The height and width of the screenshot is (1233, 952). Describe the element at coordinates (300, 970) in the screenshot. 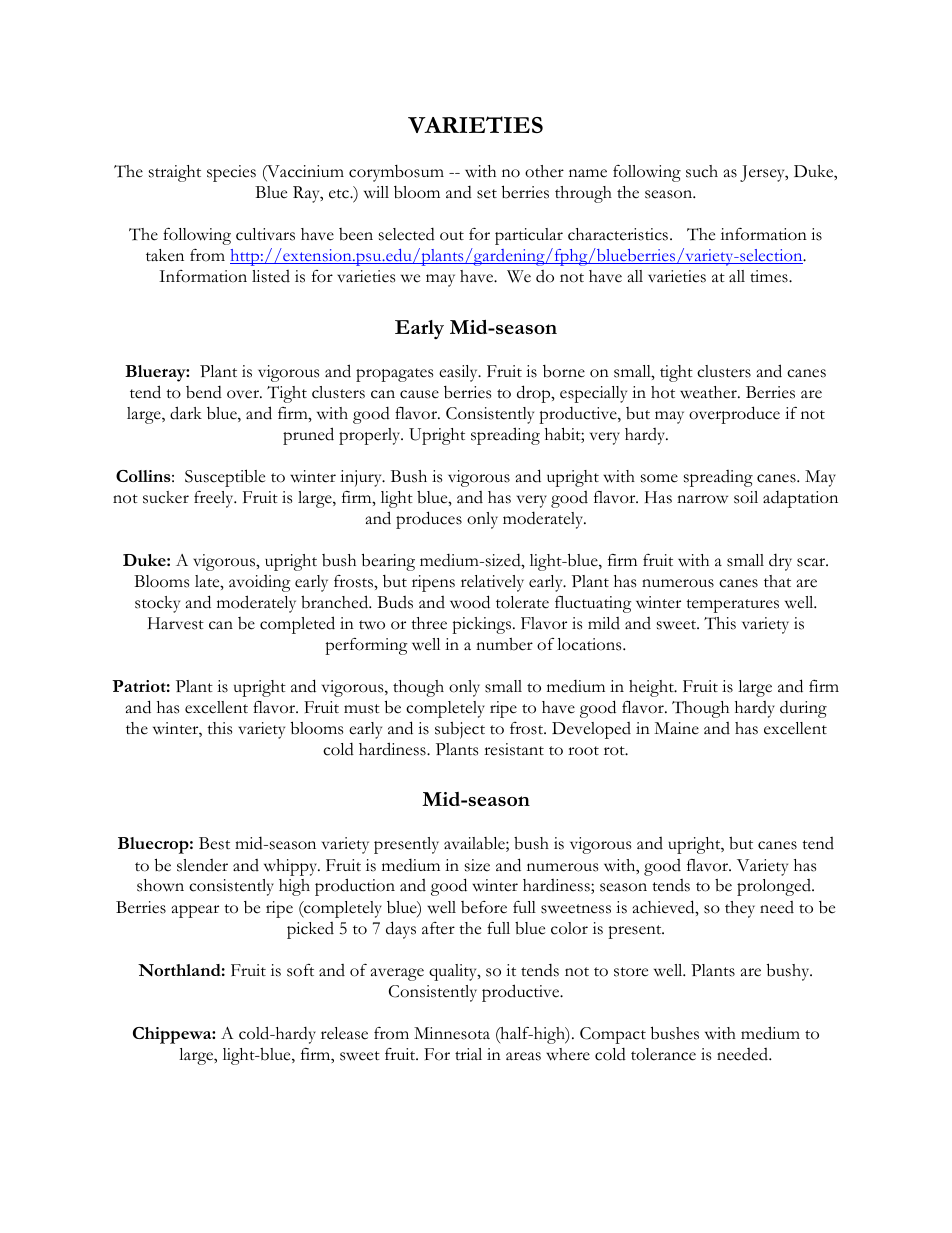

I see `soft` at that location.
